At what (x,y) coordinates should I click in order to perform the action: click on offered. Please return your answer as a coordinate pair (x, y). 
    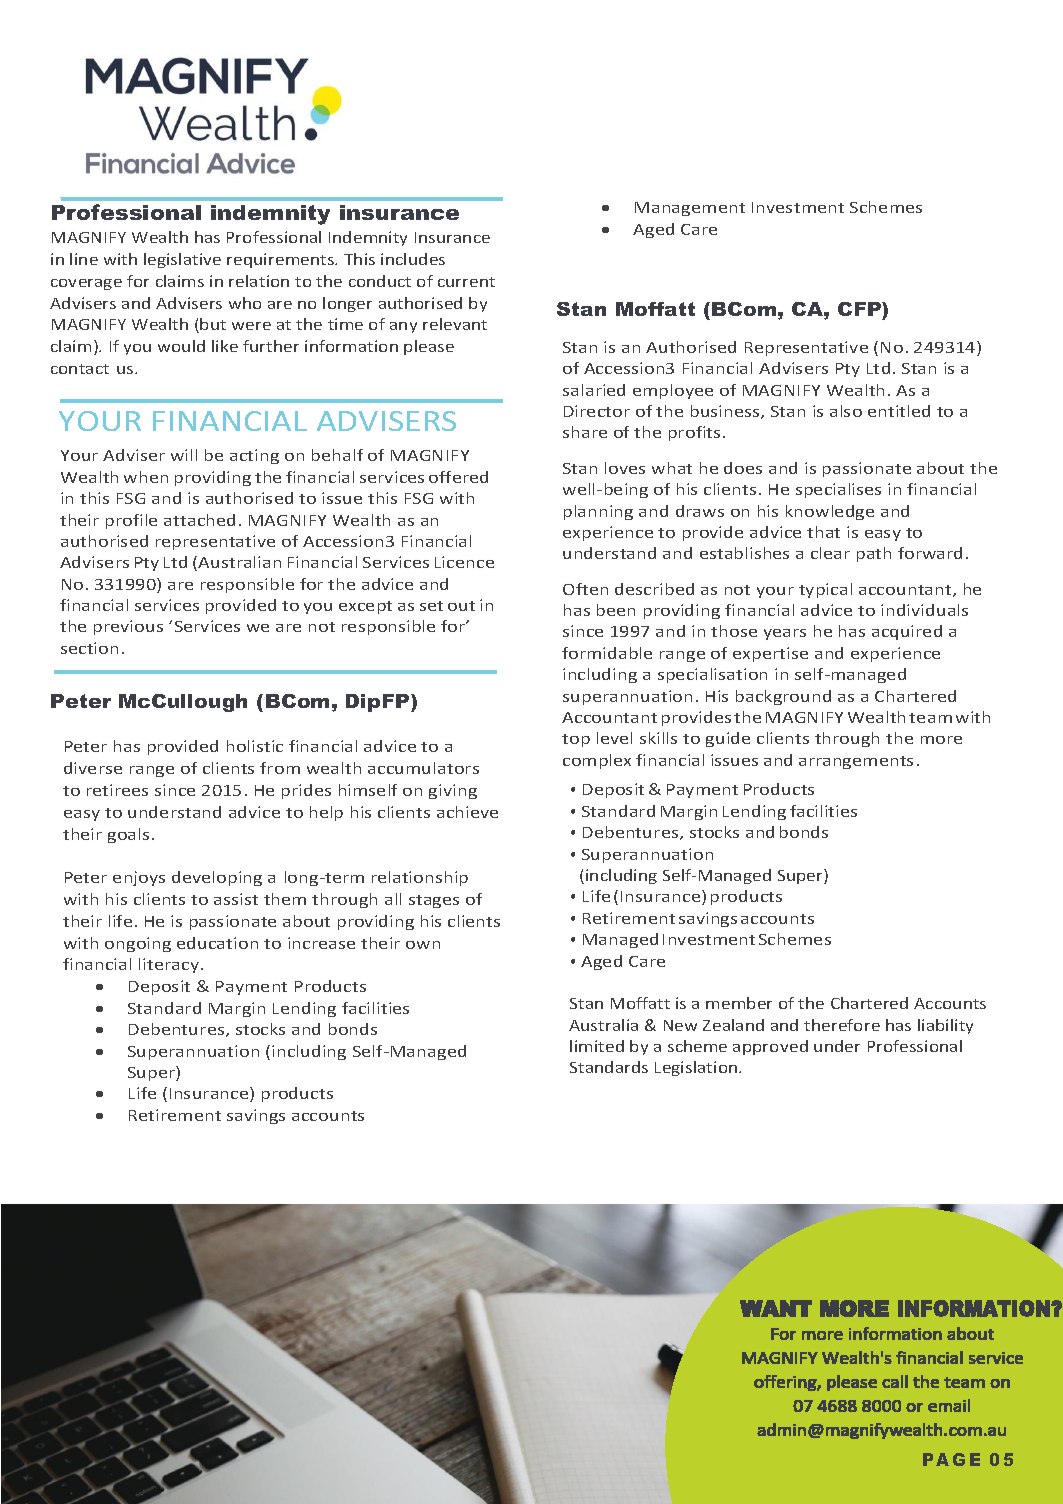
    Looking at the image, I should click on (458, 477).
